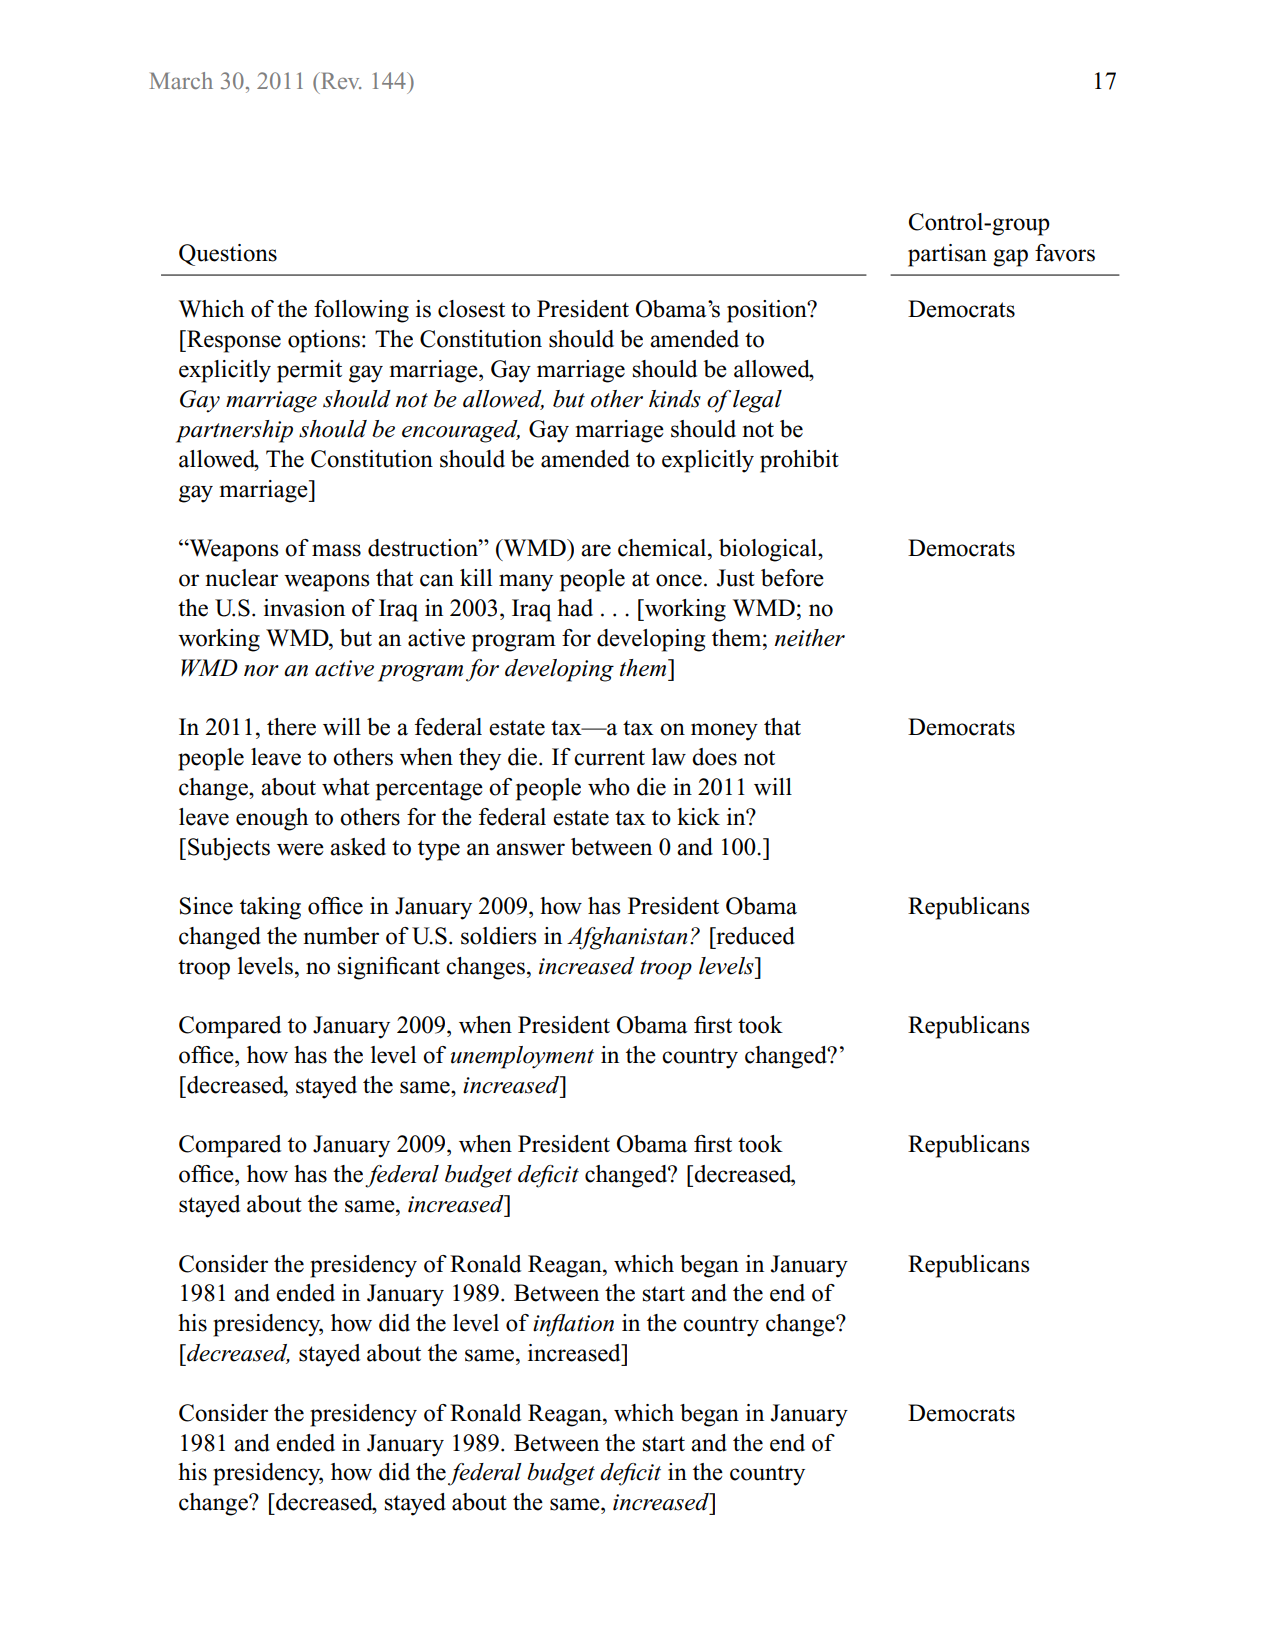 This screenshot has height=1638, width=1266. What do you see at coordinates (309, 371) in the screenshot?
I see `permit` at bounding box center [309, 371].
